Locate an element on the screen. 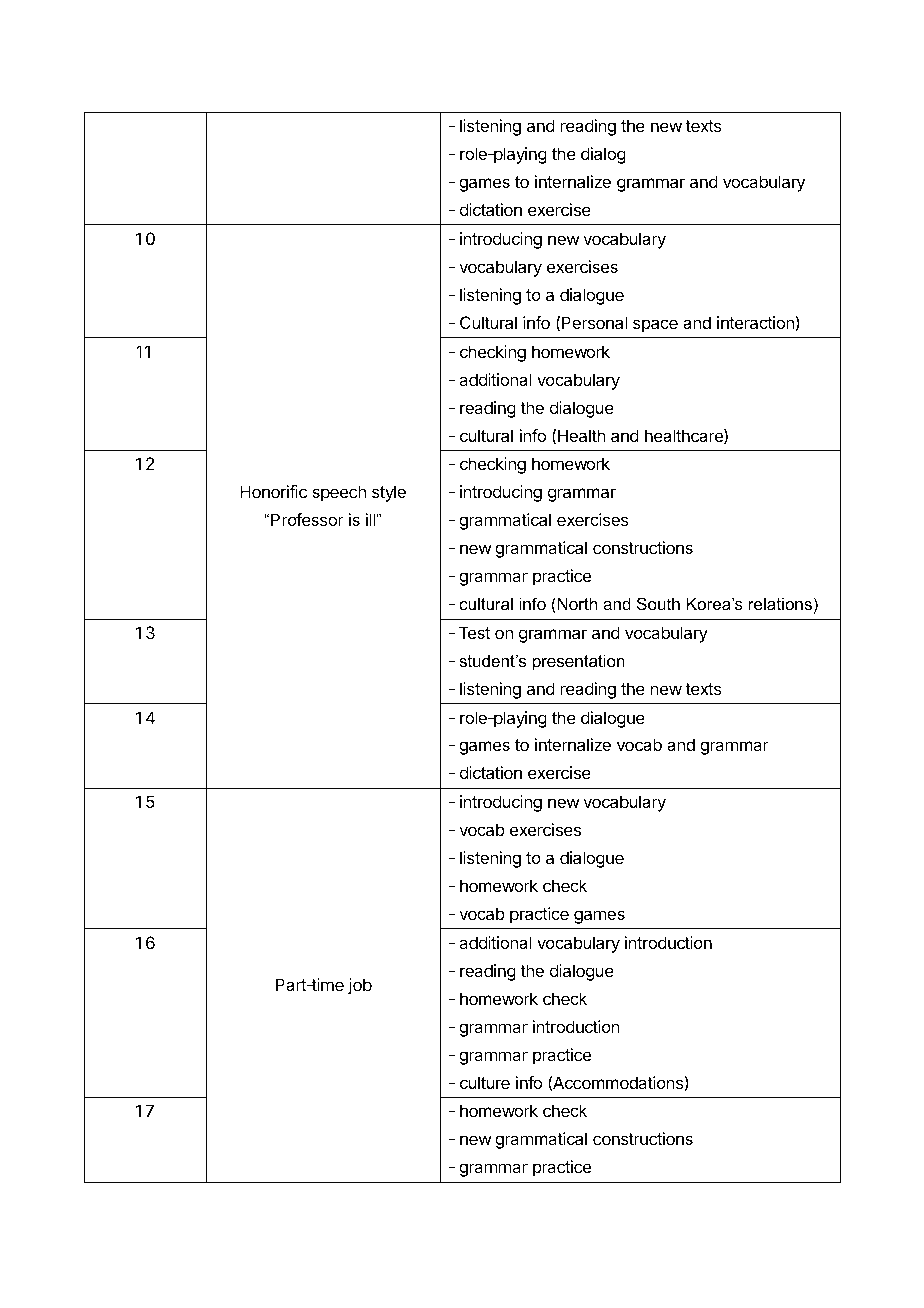  job is located at coordinates (360, 986).
